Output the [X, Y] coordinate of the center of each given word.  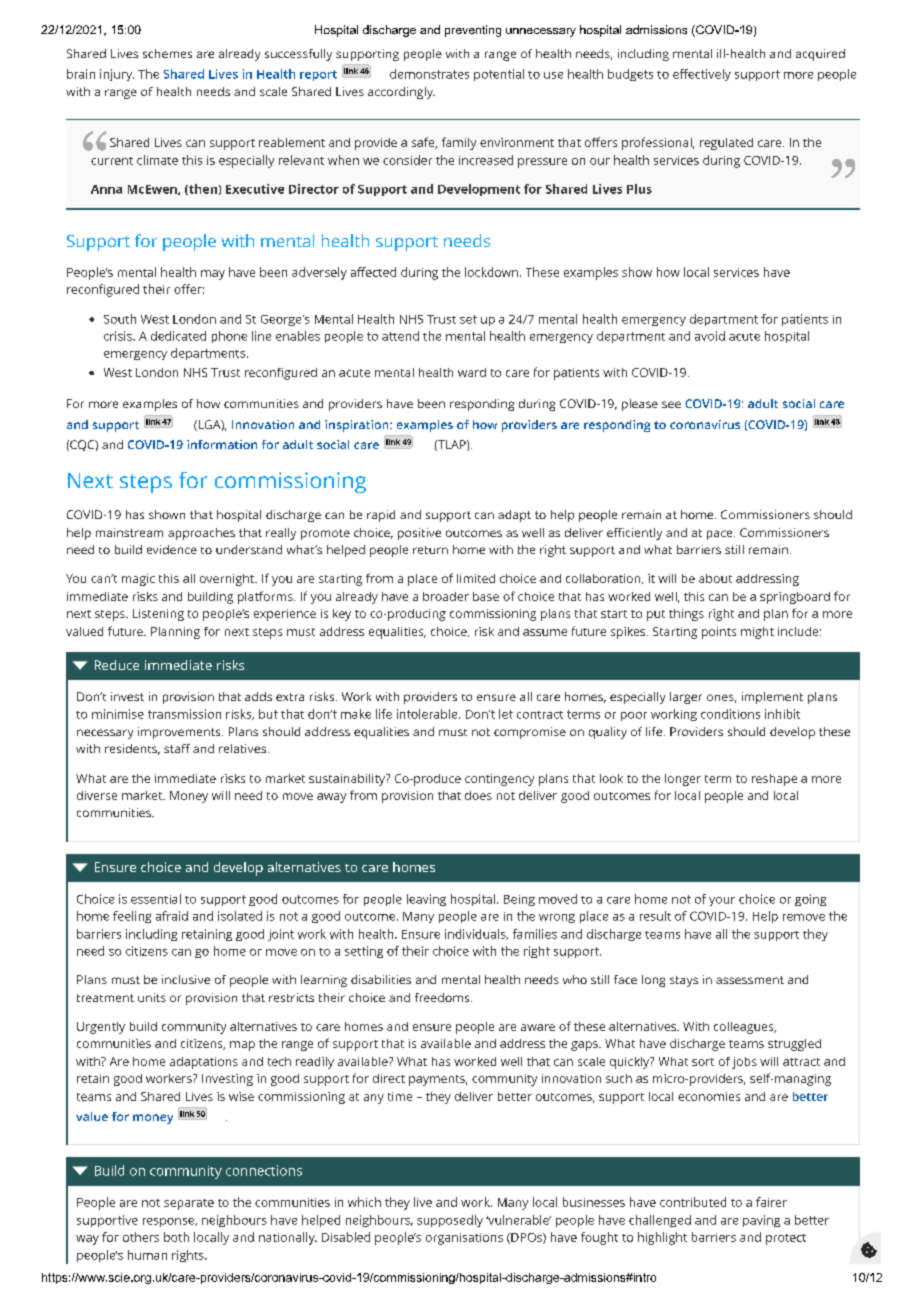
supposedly [450, 1221]
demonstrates [429, 74]
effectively [702, 75]
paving [761, 1221]
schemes [167, 53]
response [170, 1222]
